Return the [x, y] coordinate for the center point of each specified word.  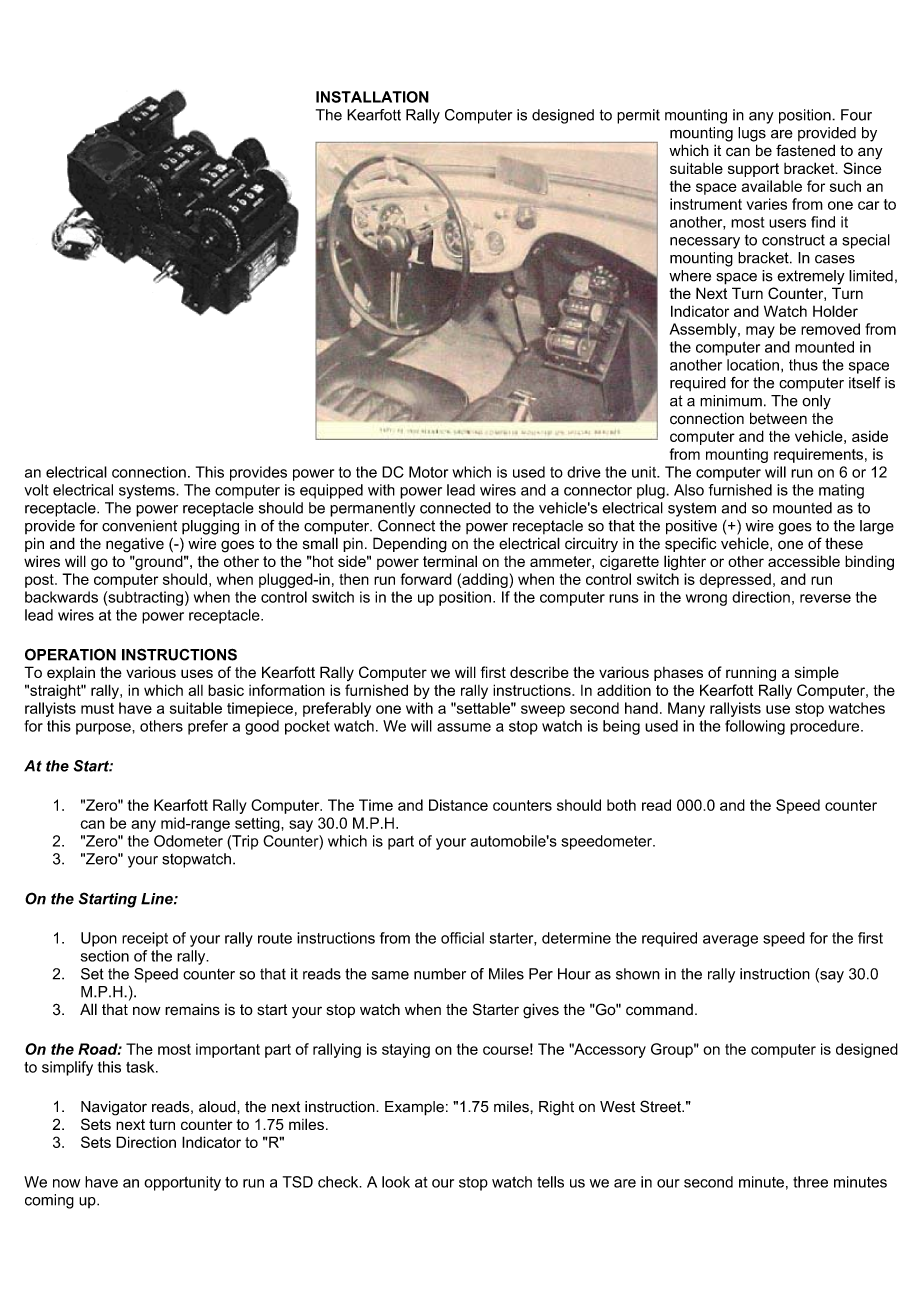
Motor [428, 472]
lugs [752, 134]
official [462, 938]
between [778, 418]
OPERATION [70, 654]
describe [539, 672]
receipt [145, 939]
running [751, 674]
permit [638, 116]
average [730, 941]
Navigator [114, 1108]
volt [36, 490]
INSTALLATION [372, 97]
